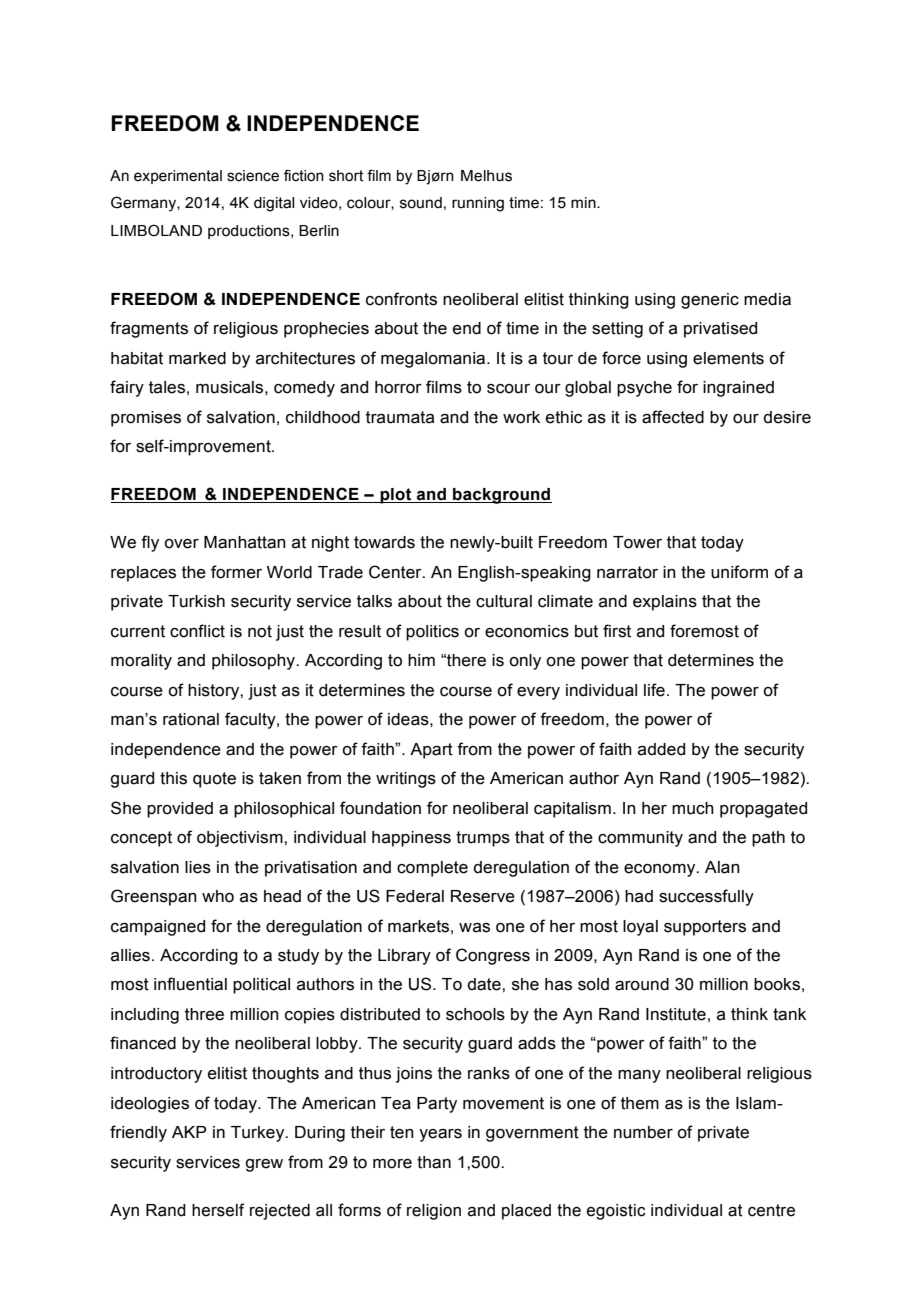 This screenshot has width=924, height=1308. What do you see at coordinates (710, 301) in the screenshot?
I see `generic` at bounding box center [710, 301].
